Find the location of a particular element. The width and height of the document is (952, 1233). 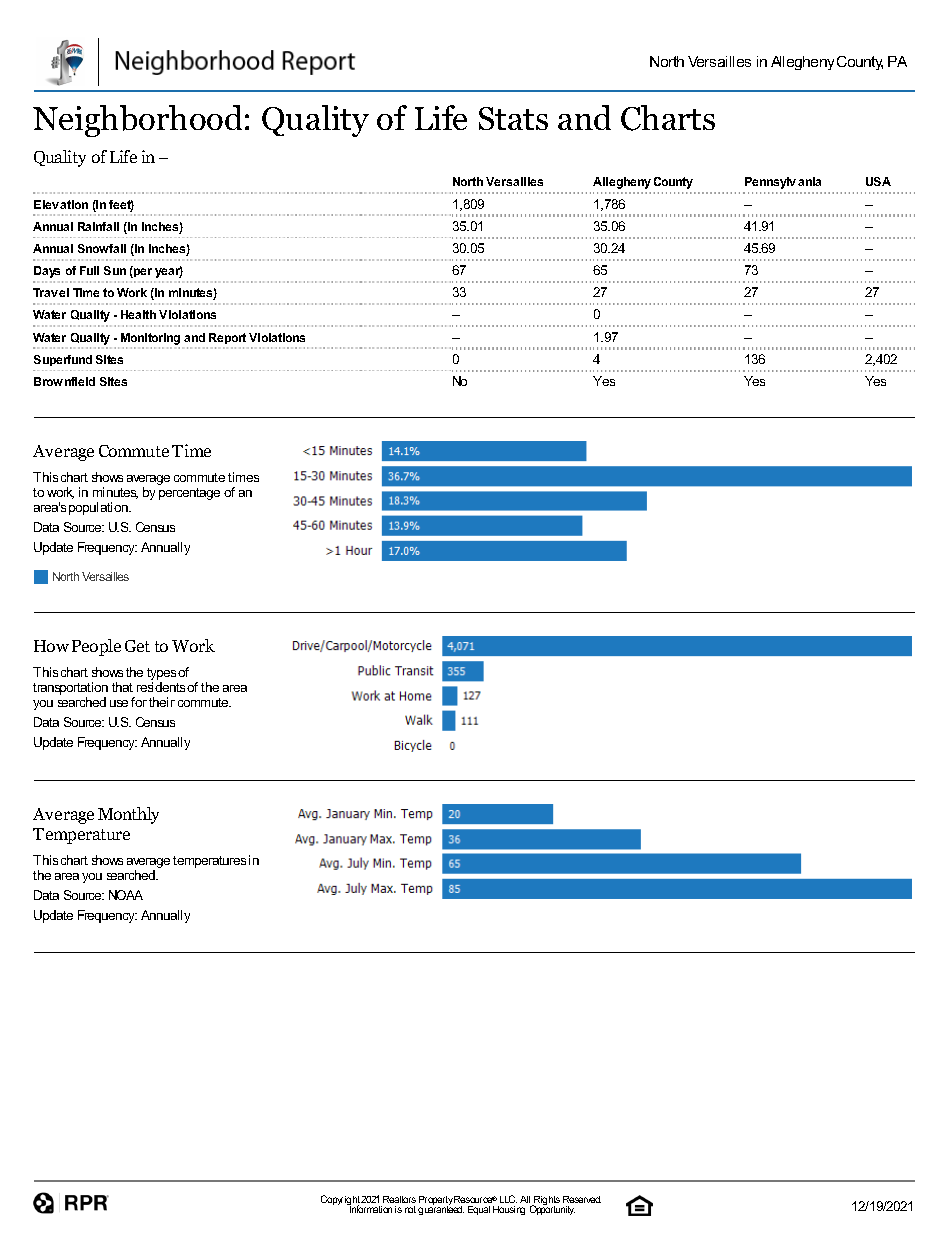

percentage is located at coordinates (189, 494).
